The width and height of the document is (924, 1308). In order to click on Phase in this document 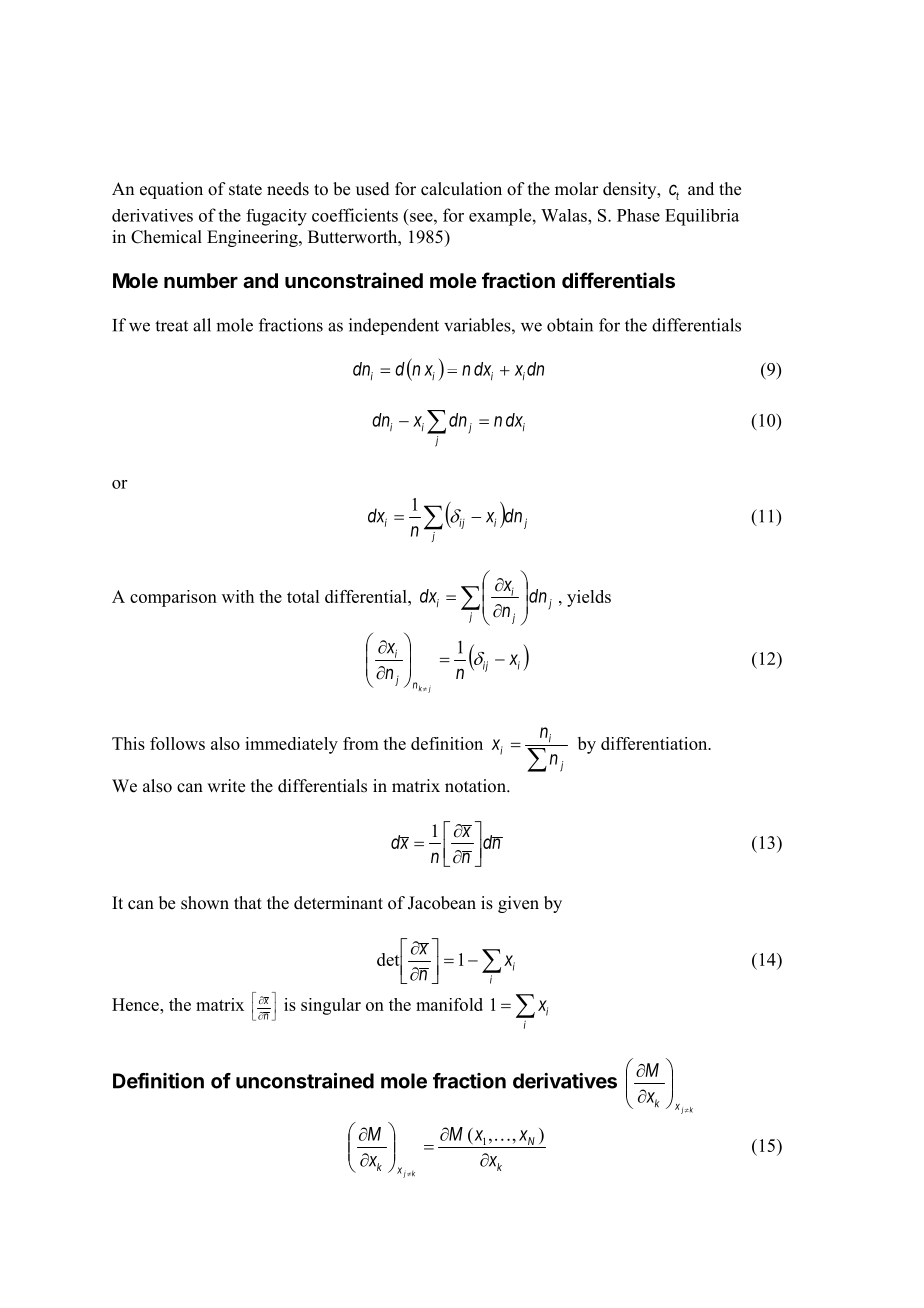, I will do `click(638, 215)`.
